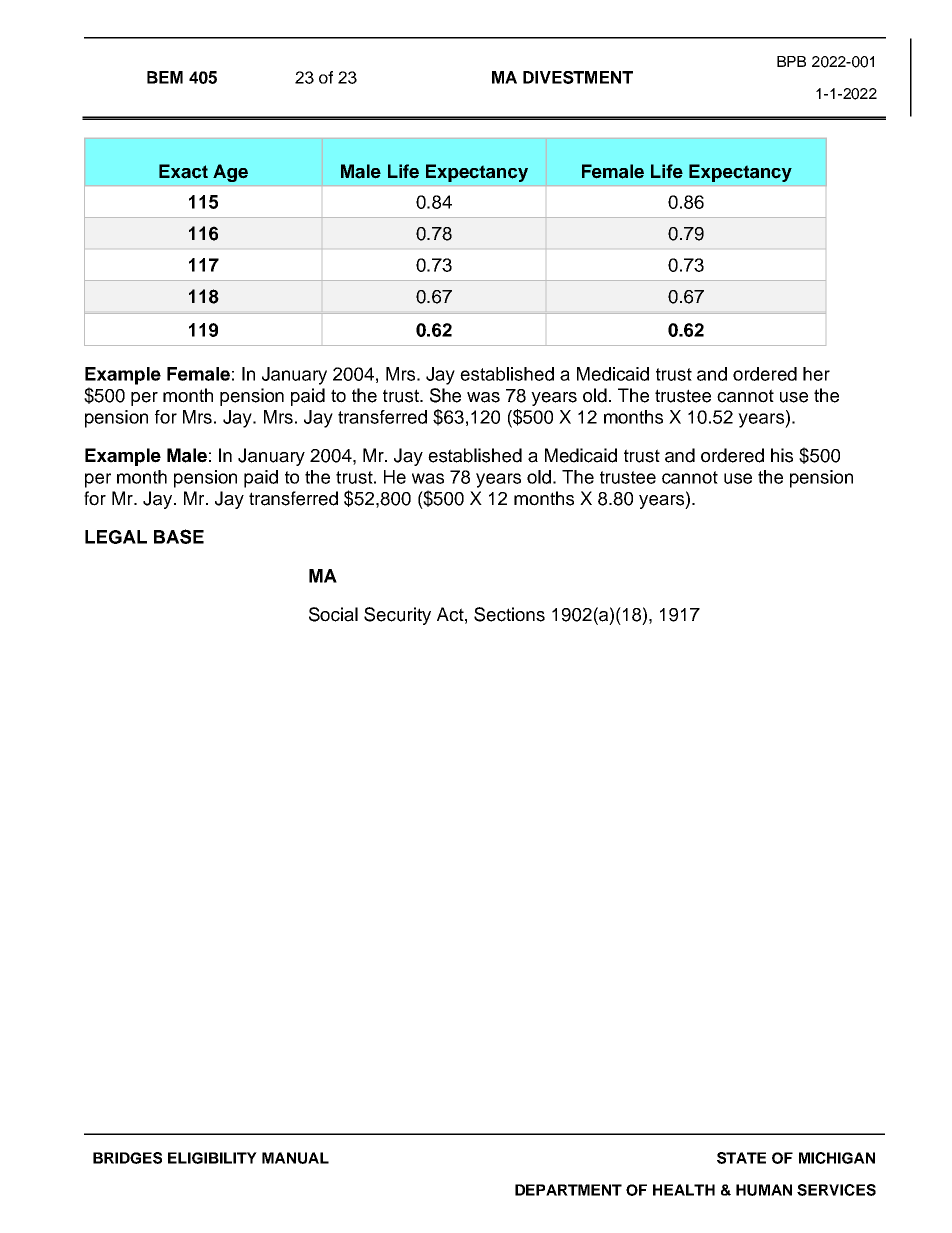  What do you see at coordinates (568, 1190) in the document?
I see `DEPARTMENT` at bounding box center [568, 1190].
